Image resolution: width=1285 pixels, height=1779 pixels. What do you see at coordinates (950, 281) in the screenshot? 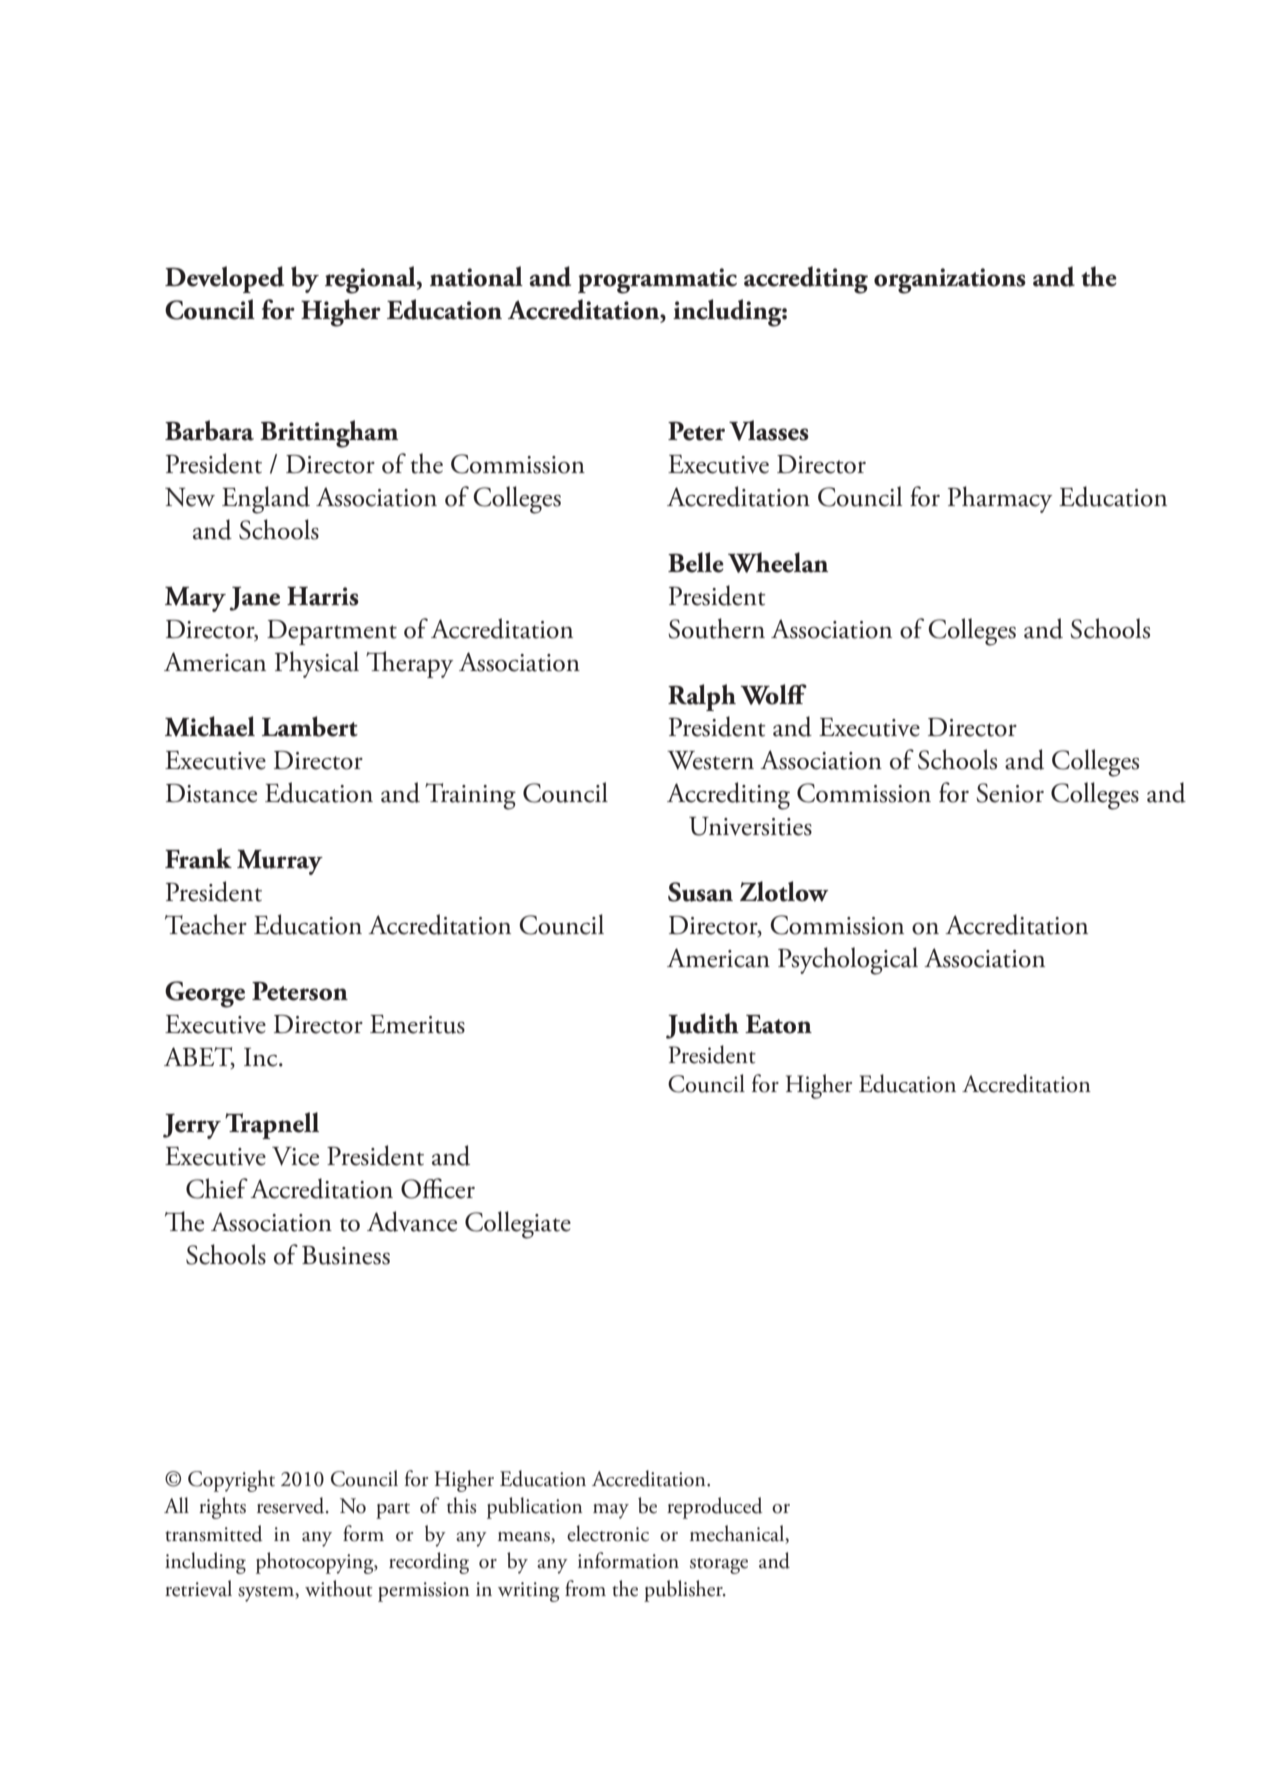
I see `organizations` at bounding box center [950, 281].
